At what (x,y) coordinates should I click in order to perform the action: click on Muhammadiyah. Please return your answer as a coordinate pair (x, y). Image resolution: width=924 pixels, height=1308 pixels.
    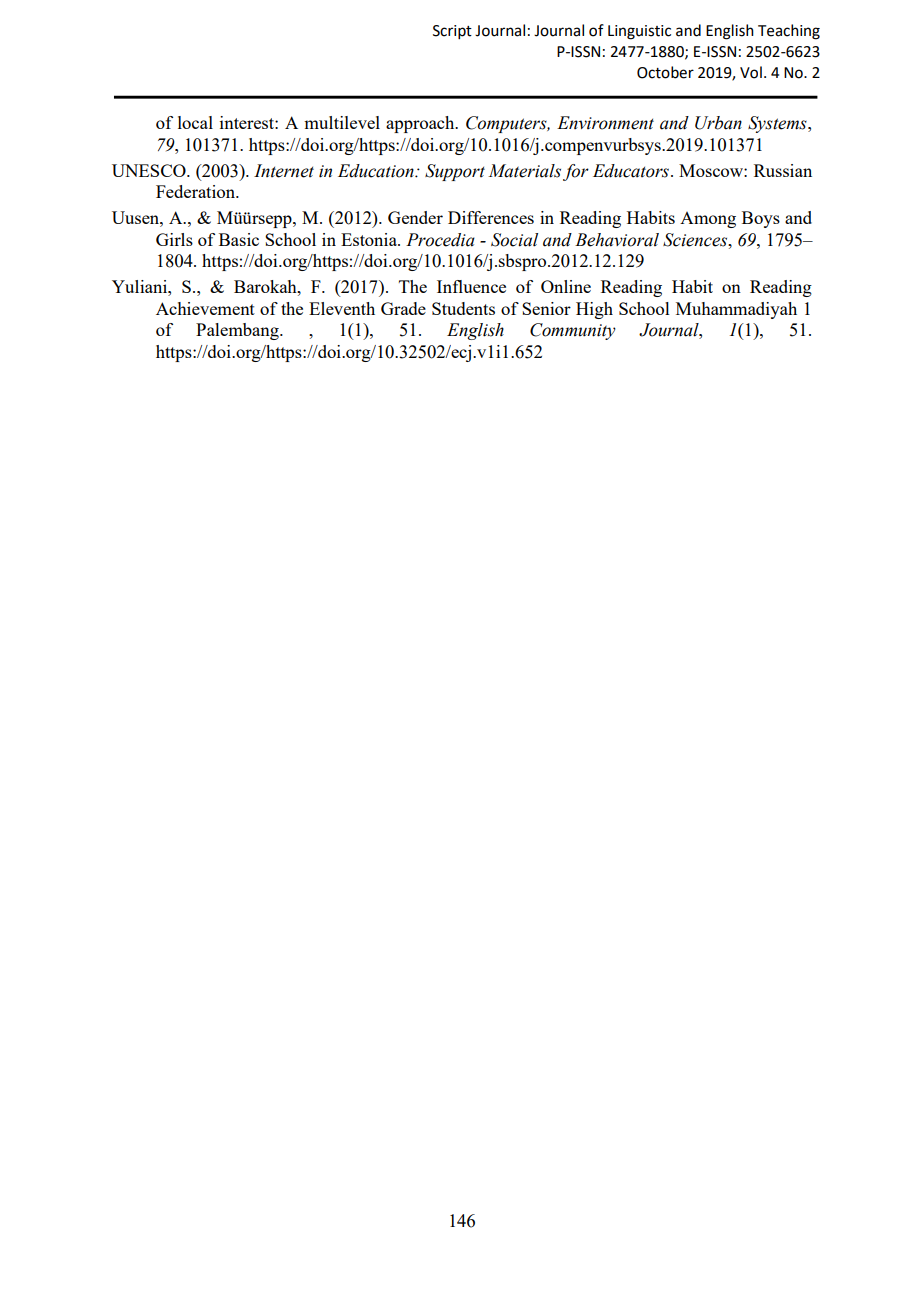
    Looking at the image, I should click on (736, 310).
